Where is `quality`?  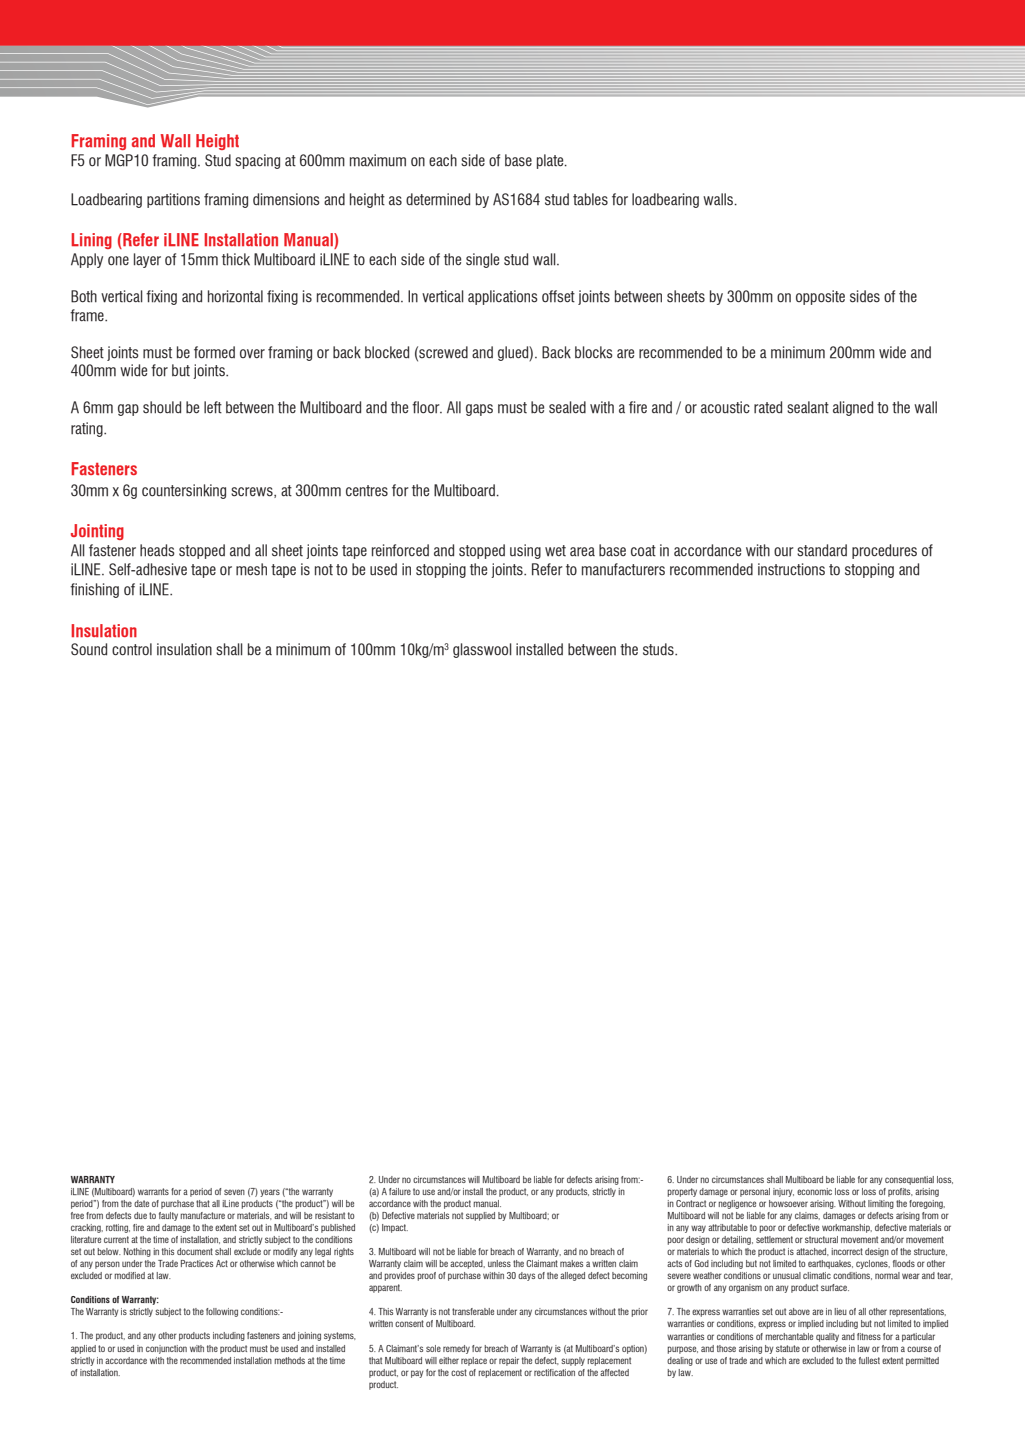 quality is located at coordinates (827, 1337).
